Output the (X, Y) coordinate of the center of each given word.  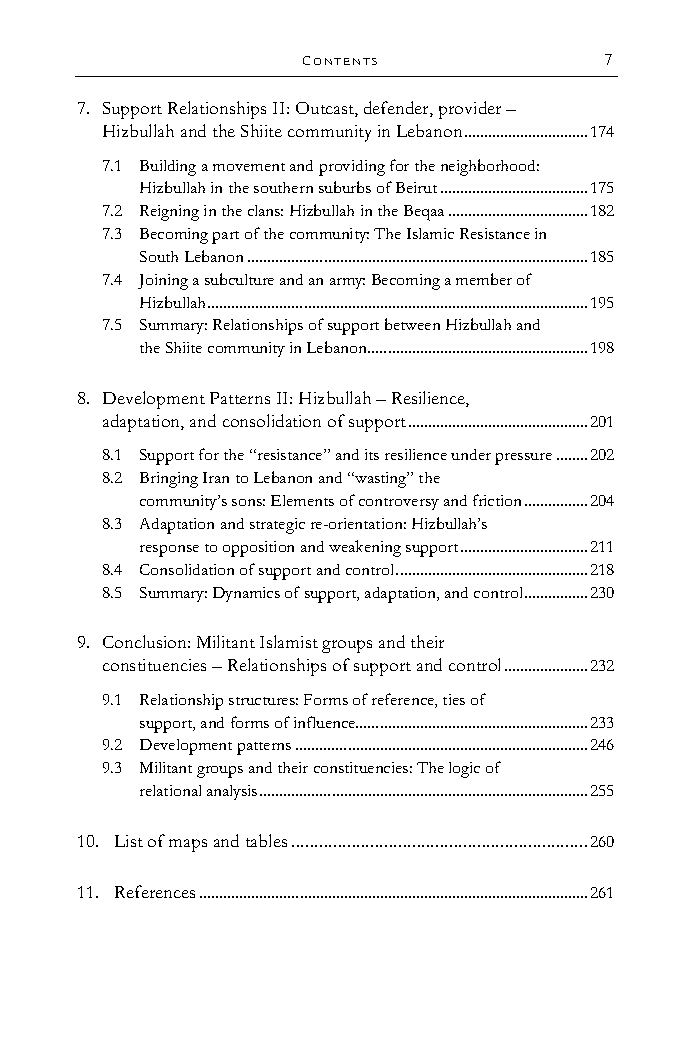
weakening (365, 548)
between (412, 324)
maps (188, 845)
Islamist (289, 641)
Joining (163, 282)
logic (464, 770)
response (169, 551)
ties (454, 699)
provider (470, 110)
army (347, 283)
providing (352, 168)
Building (168, 168)
